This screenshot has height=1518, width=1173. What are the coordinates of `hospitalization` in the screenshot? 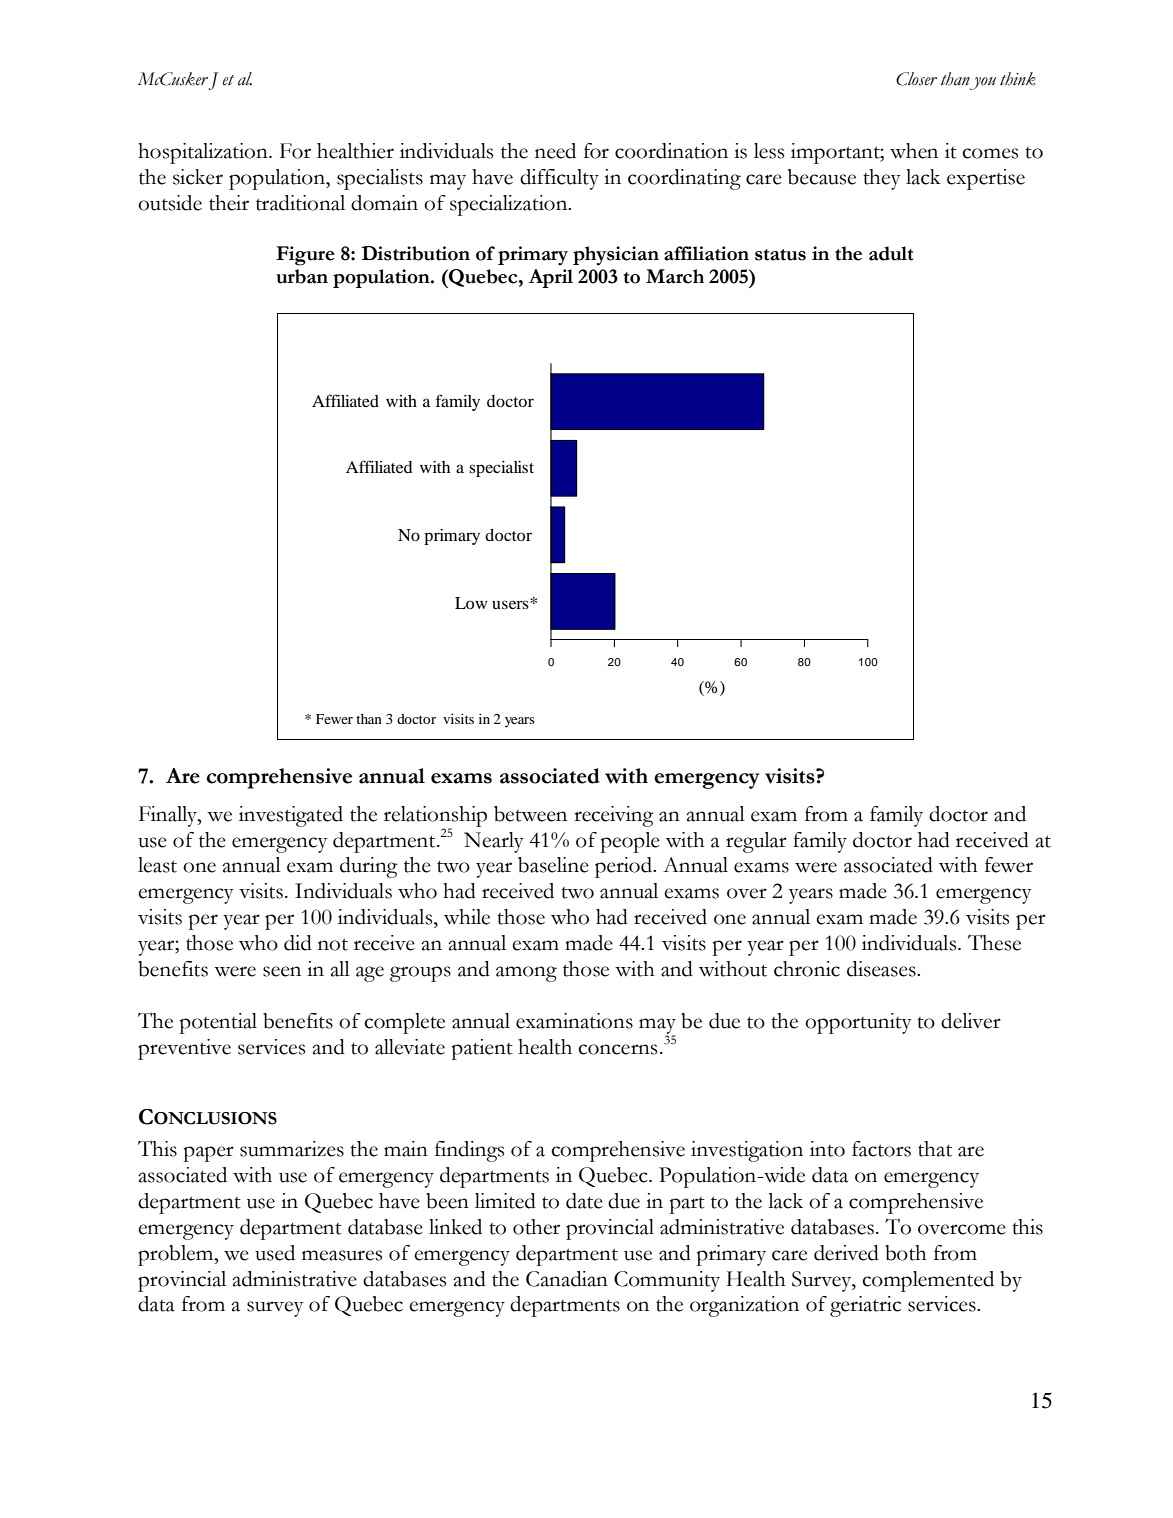 It's located at (204, 153).
